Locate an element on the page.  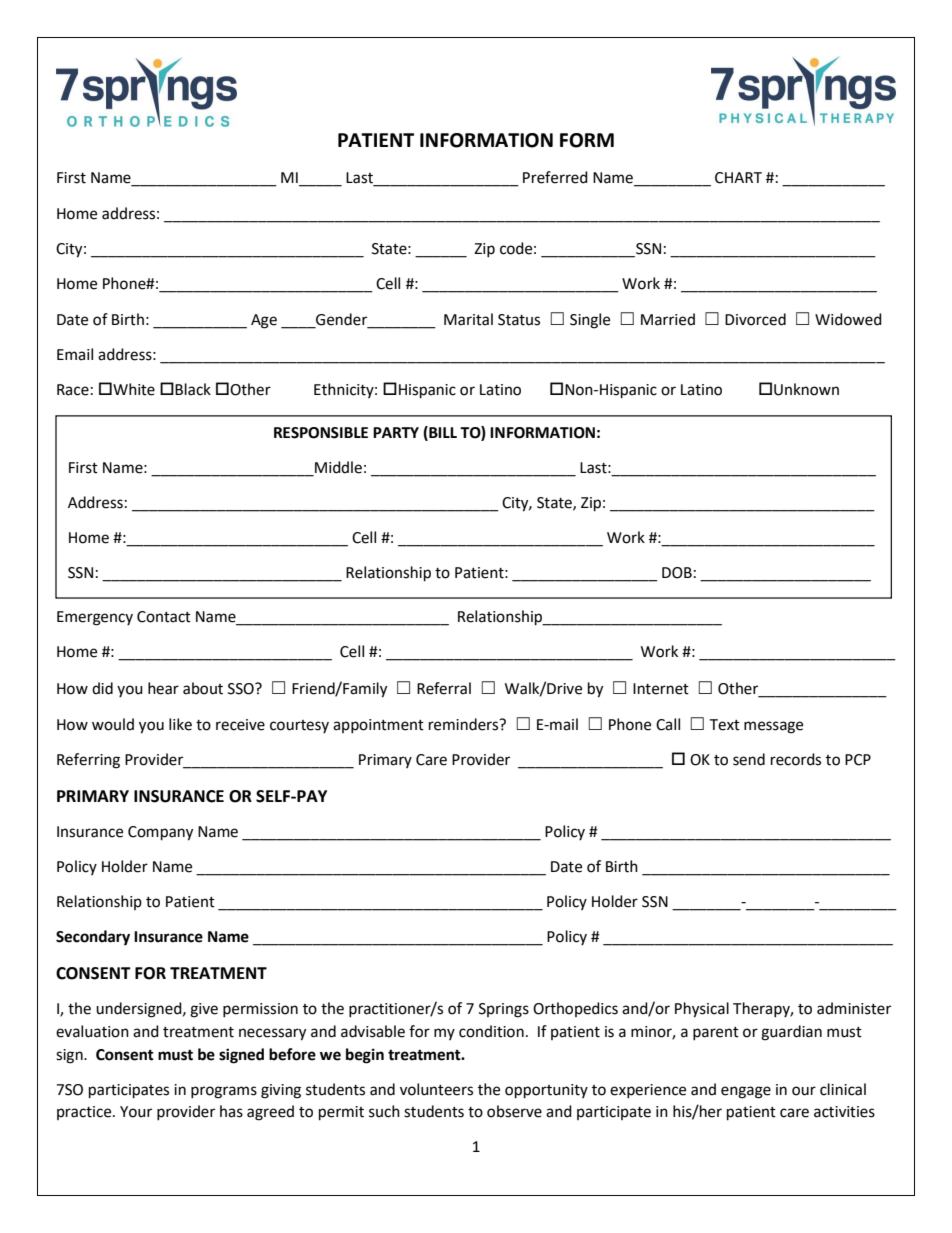
CHART is located at coordinates (738, 178).
